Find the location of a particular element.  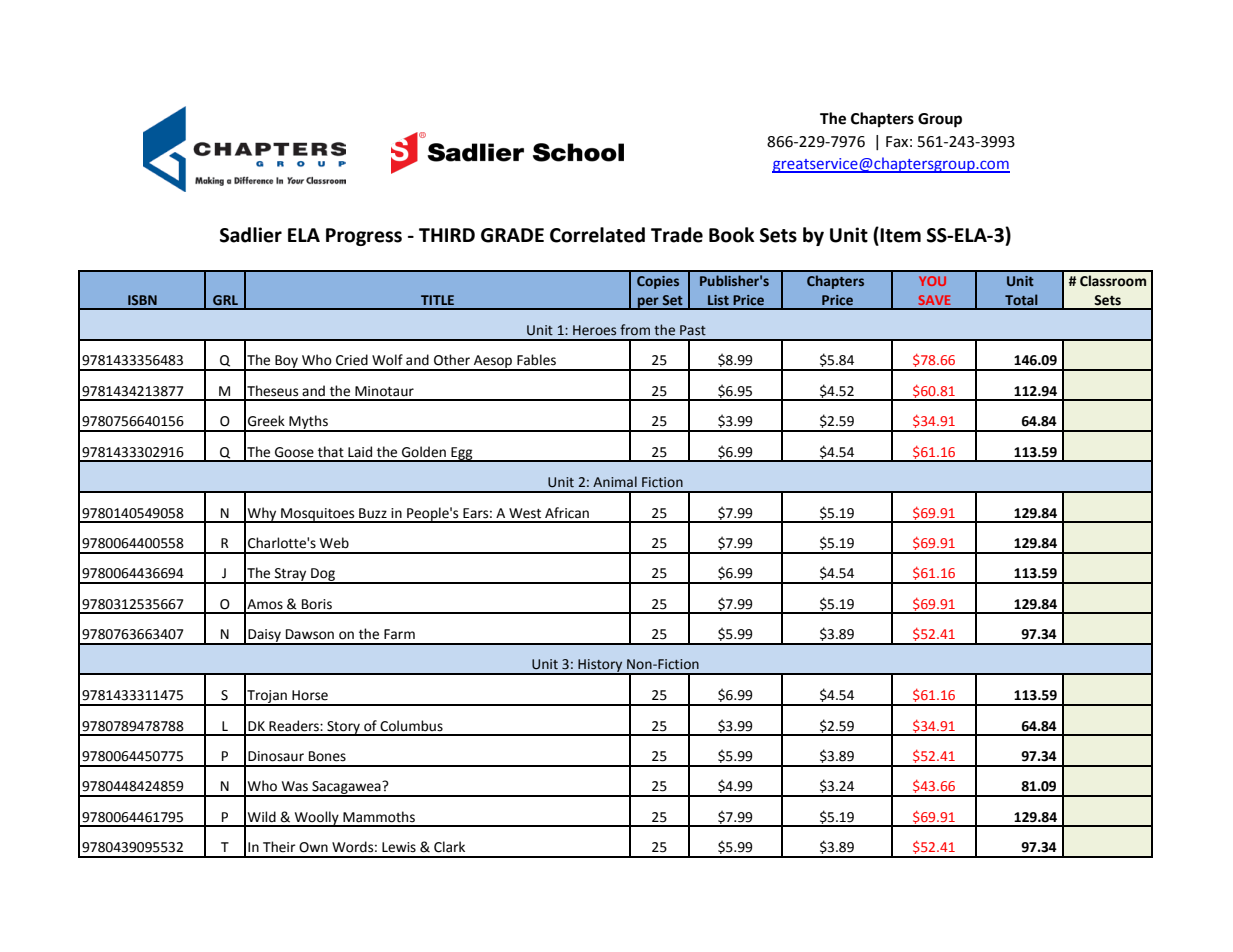

Farm is located at coordinates (399, 634).
